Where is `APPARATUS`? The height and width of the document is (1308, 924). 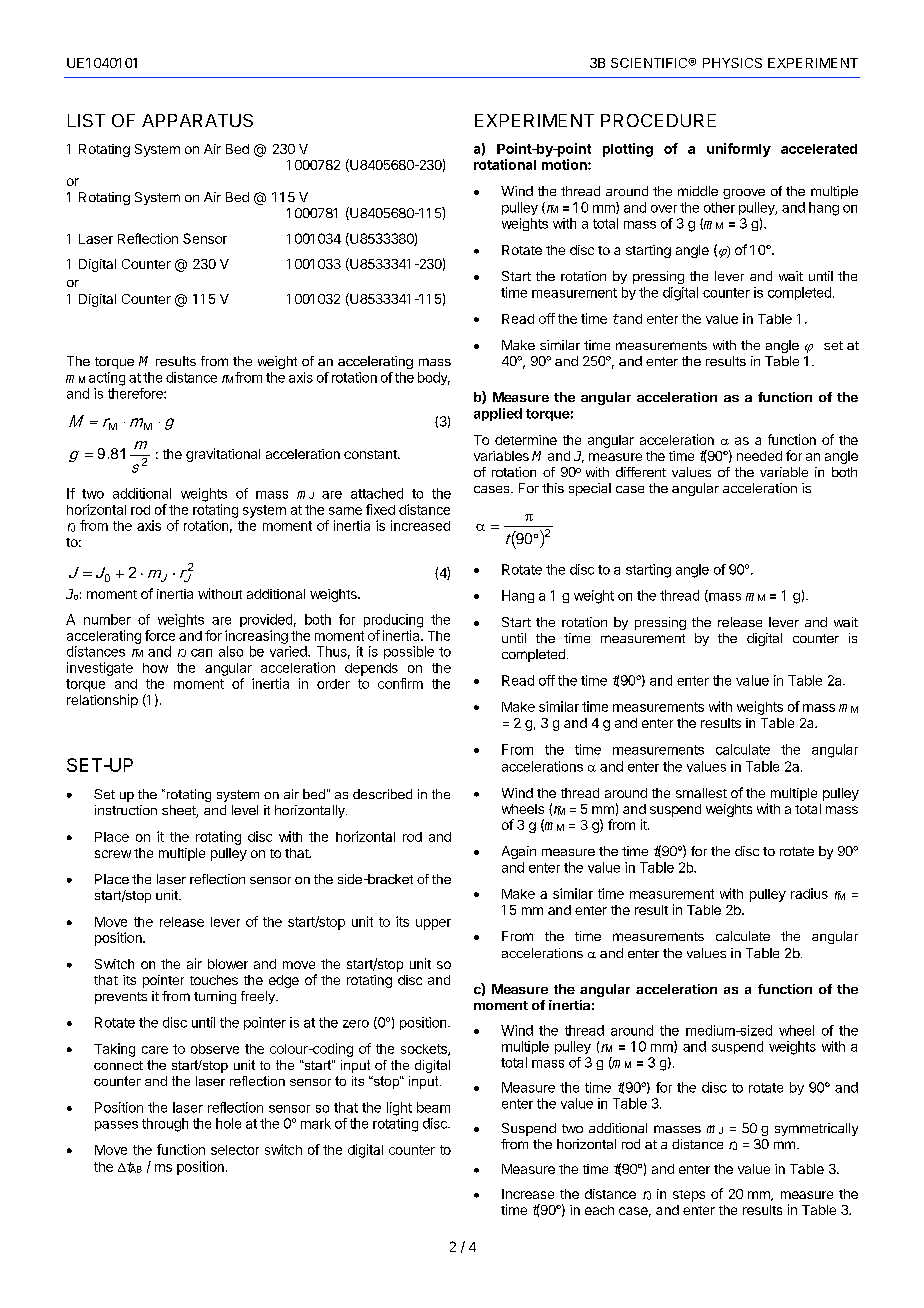
APPARATUS is located at coordinates (197, 120).
